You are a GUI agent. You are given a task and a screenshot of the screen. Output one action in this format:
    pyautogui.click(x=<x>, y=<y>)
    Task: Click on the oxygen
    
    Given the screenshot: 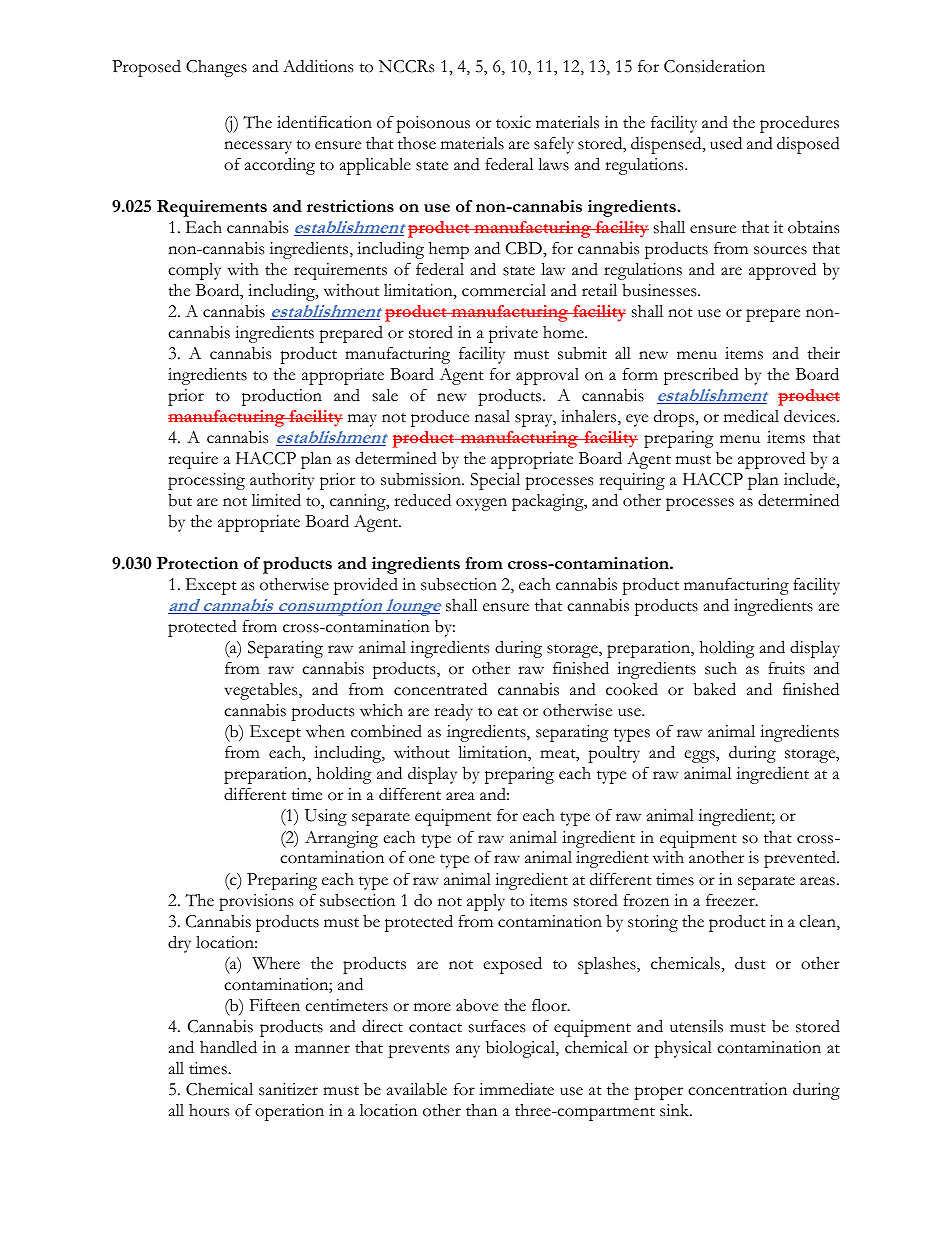 What is the action you would take?
    pyautogui.click(x=481, y=504)
